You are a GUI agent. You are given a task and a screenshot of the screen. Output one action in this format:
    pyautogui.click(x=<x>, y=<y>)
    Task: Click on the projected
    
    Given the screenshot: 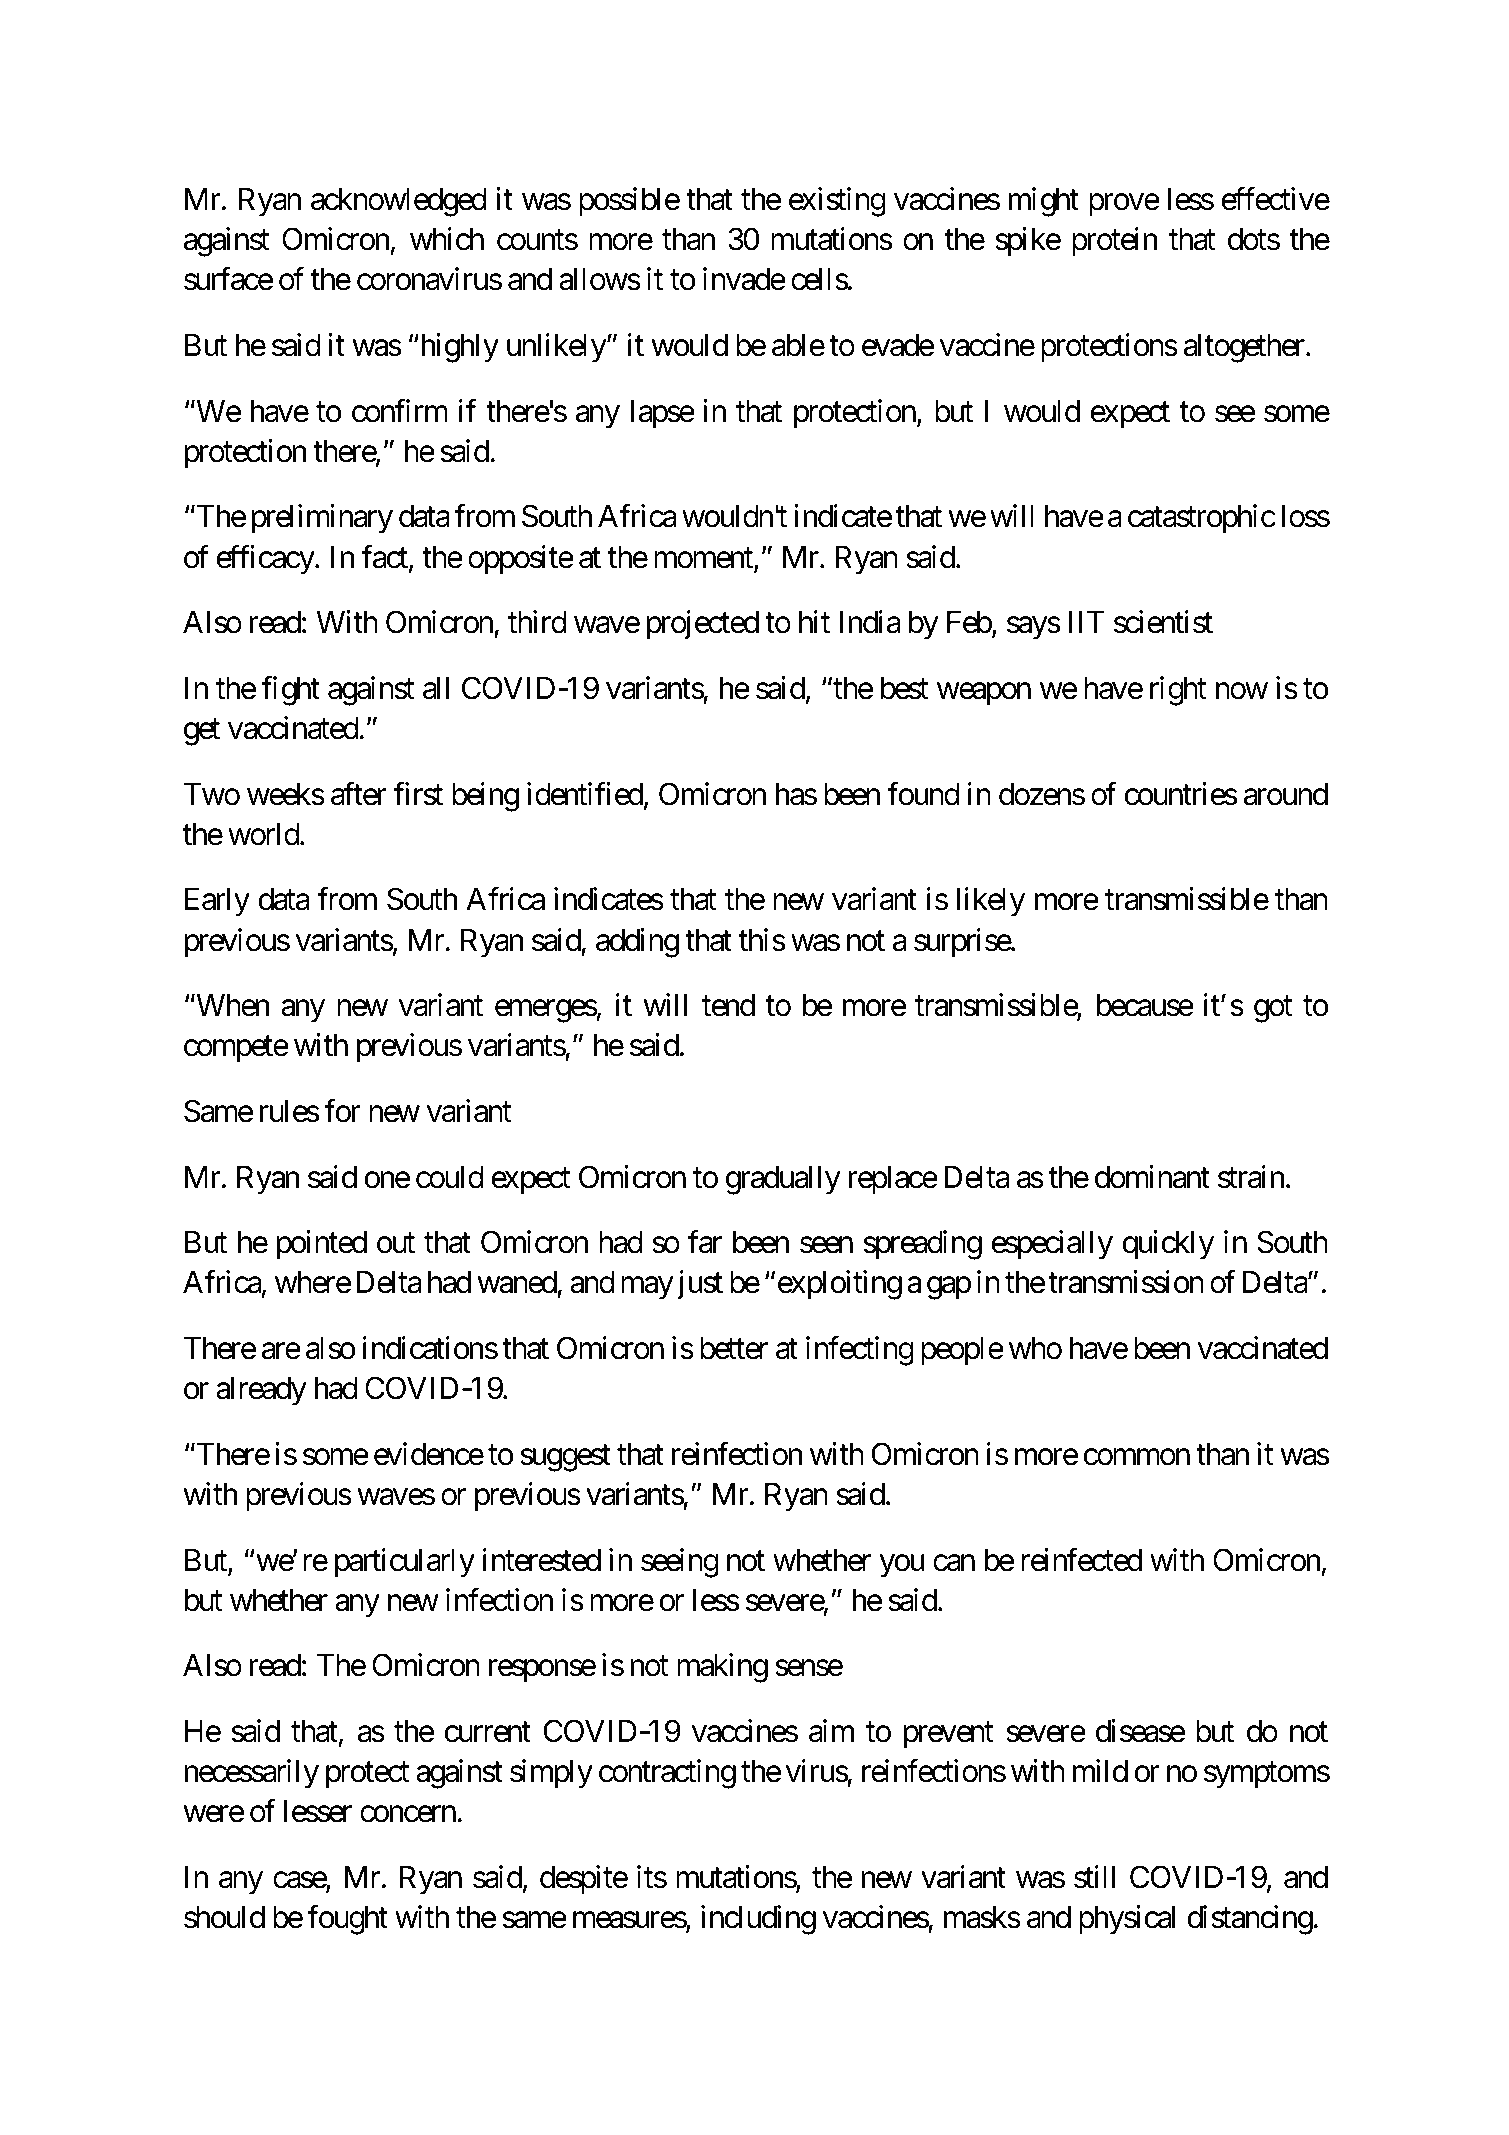 What is the action you would take?
    pyautogui.click(x=703, y=625)
